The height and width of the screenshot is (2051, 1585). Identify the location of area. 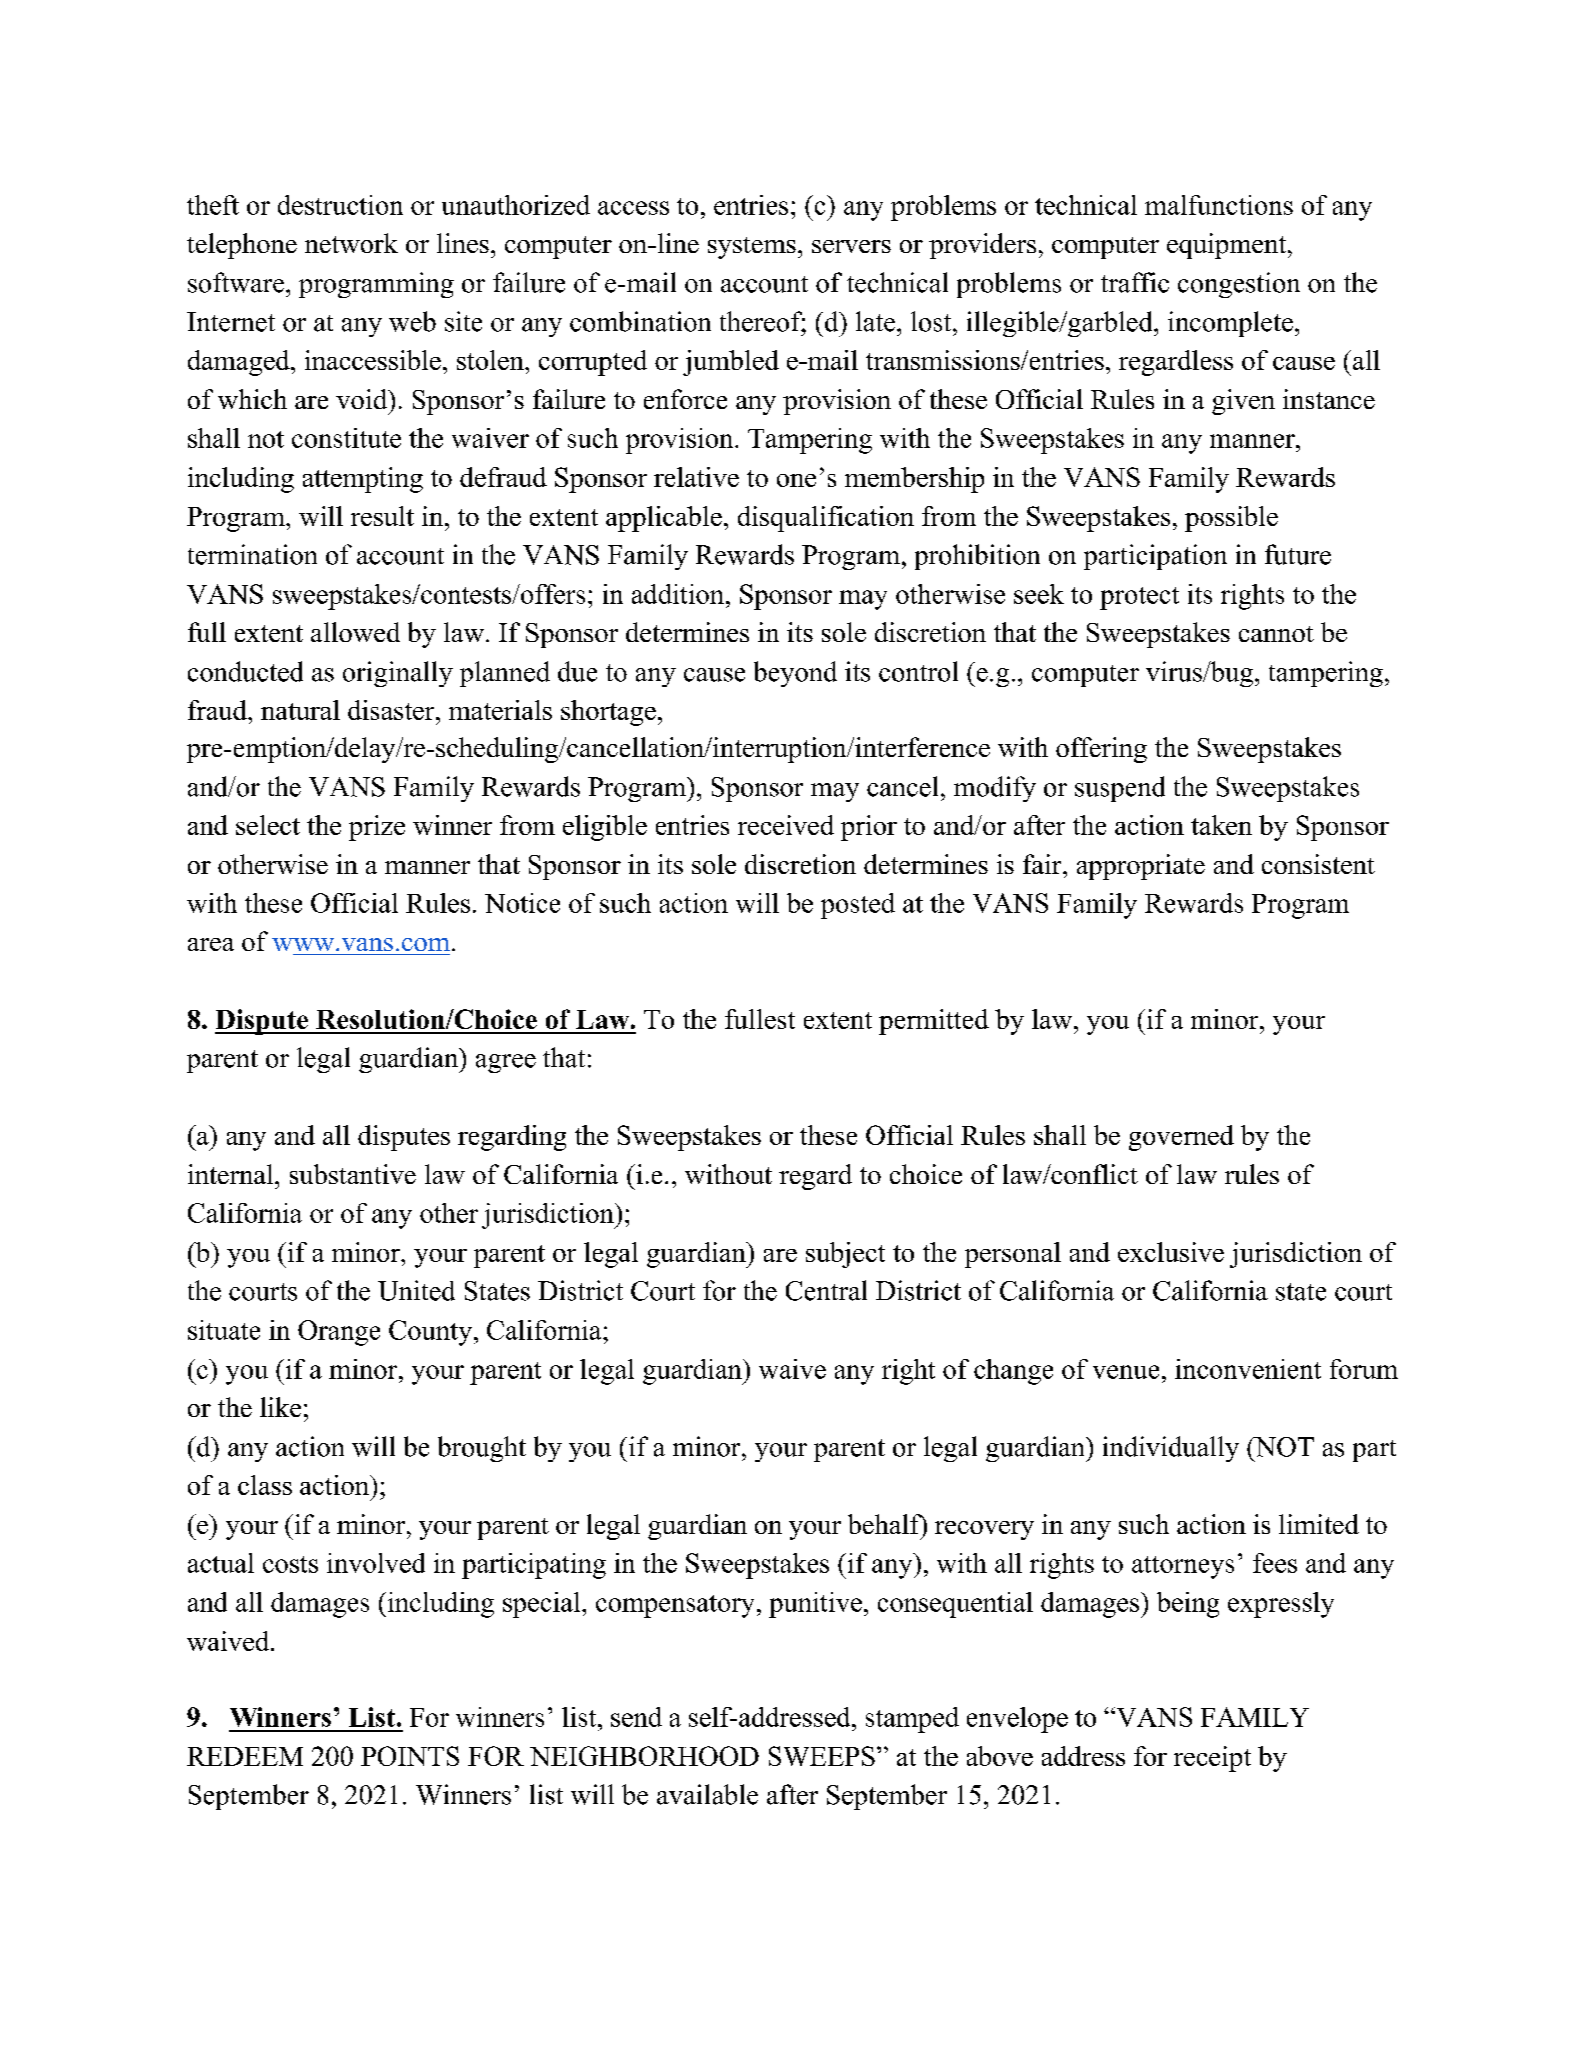
(211, 944).
